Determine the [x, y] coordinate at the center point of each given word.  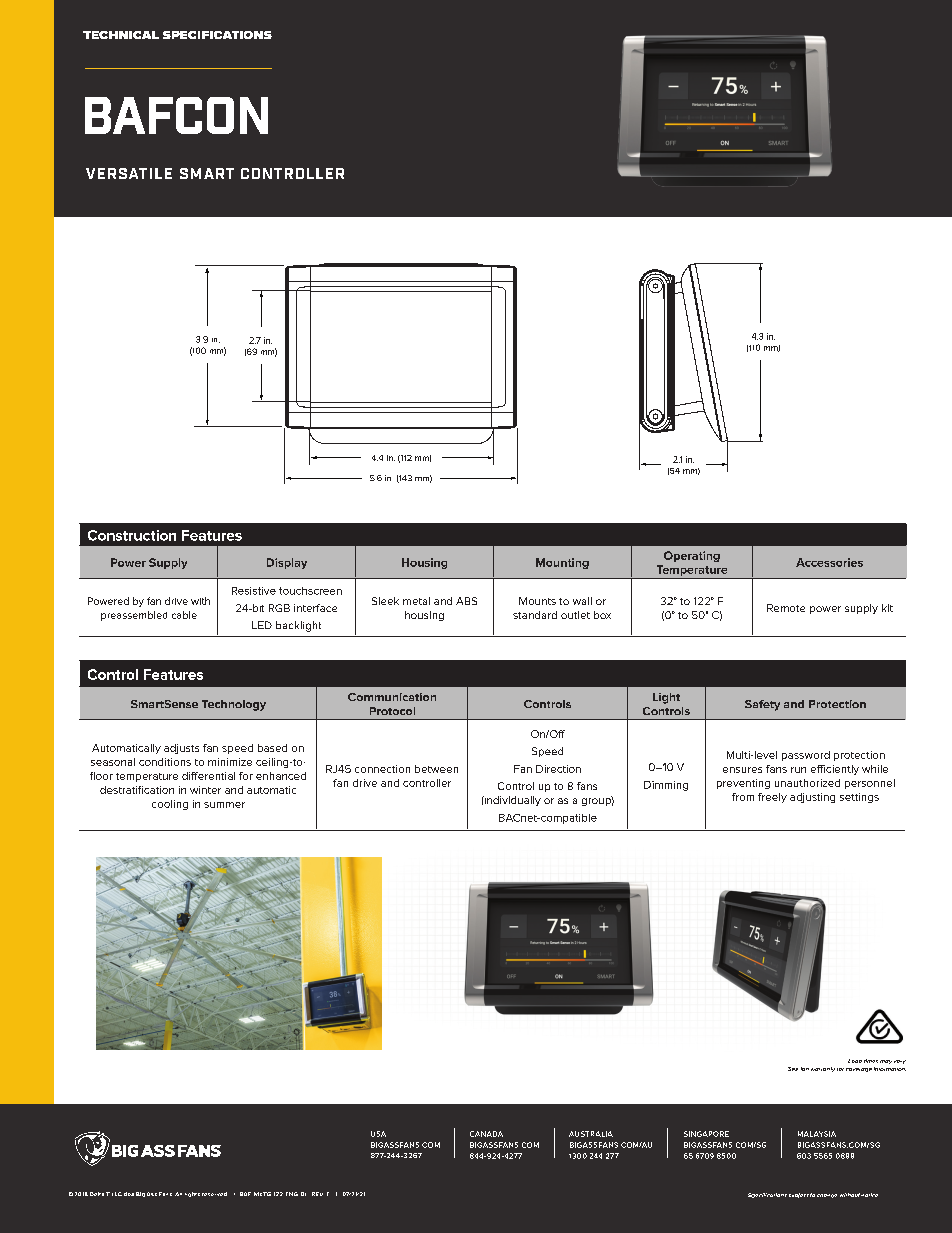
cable [184, 615]
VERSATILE [129, 173]
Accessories [829, 562]
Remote [786, 608]
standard [535, 615]
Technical [121, 35]
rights [192, 1194]
